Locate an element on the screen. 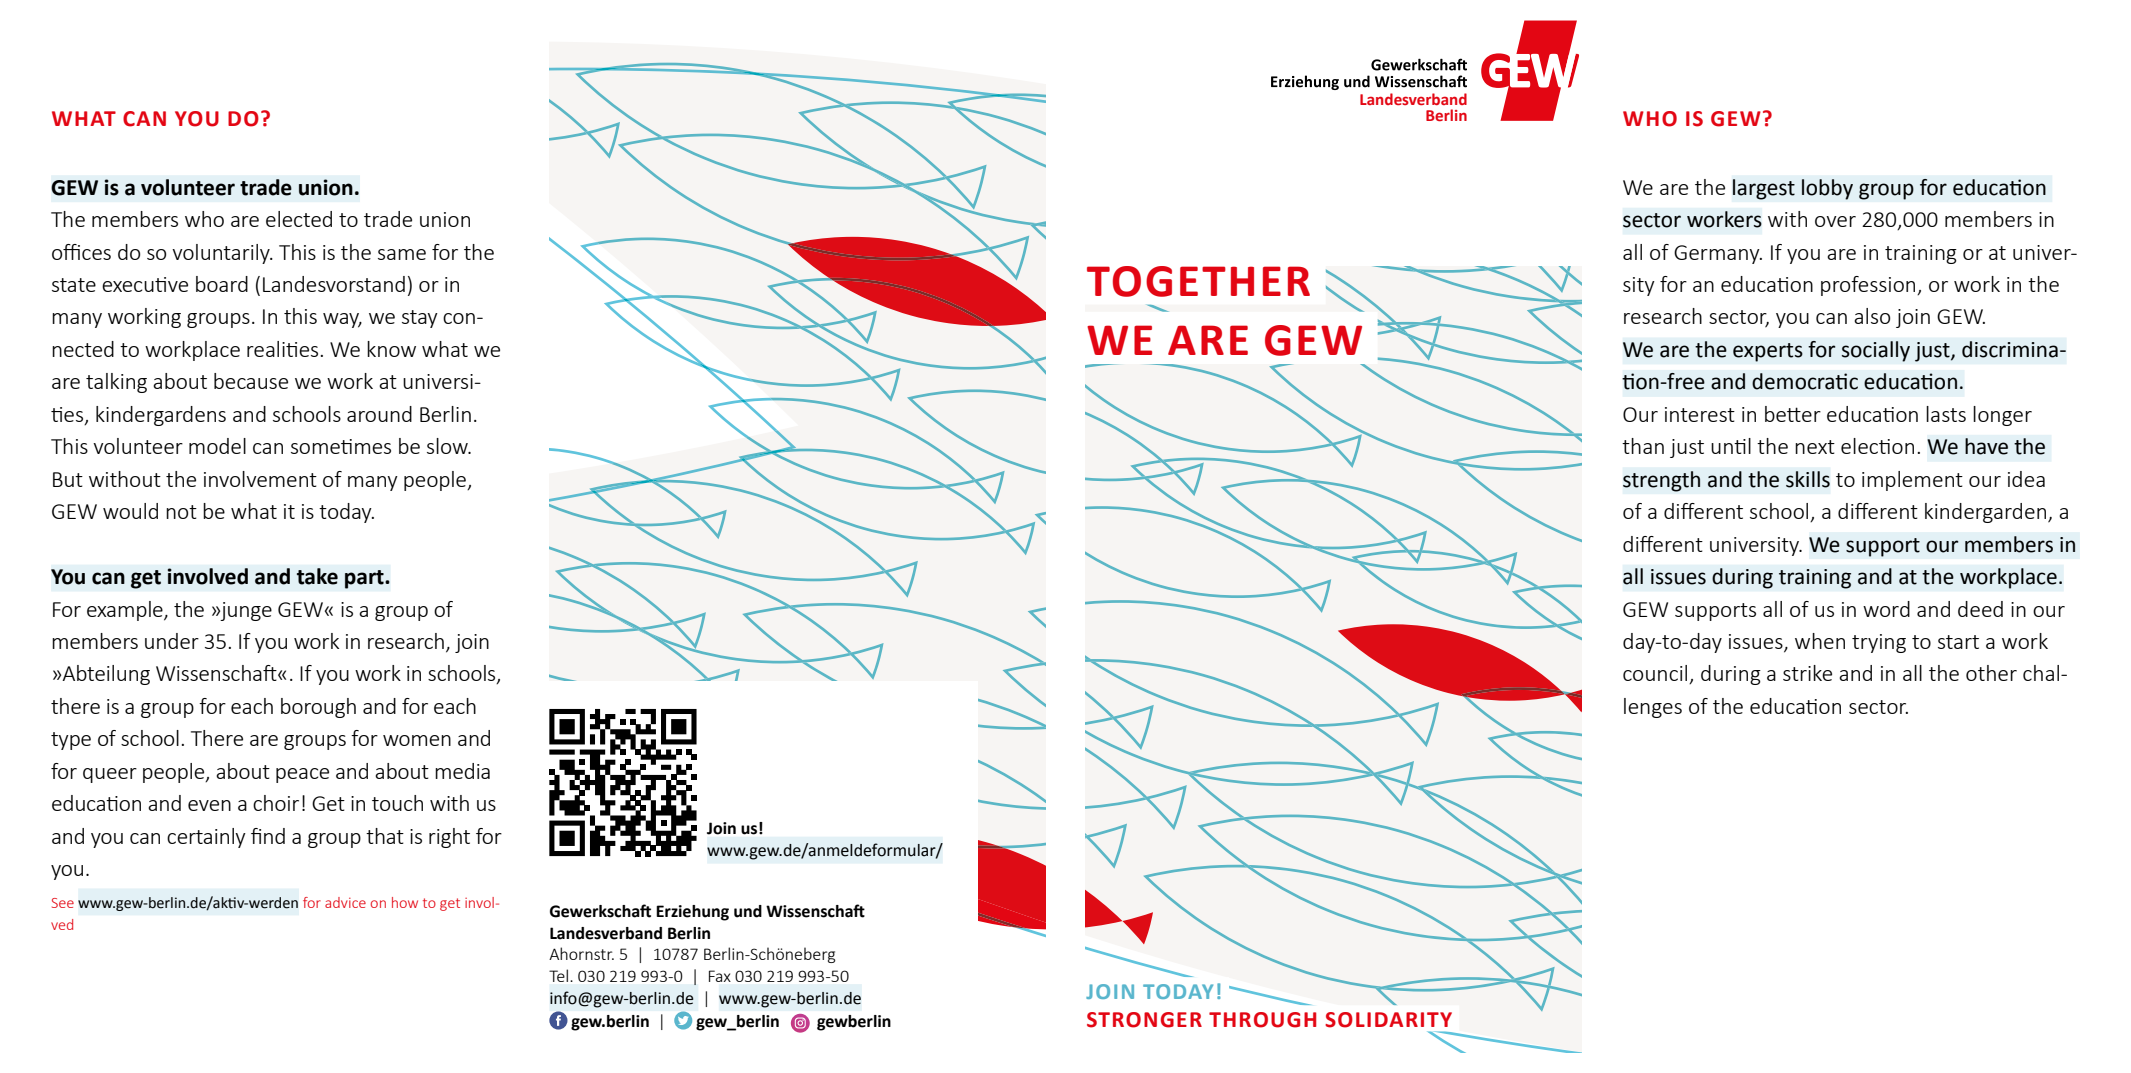 The width and height of the screenshot is (2131, 1073). strike is located at coordinates (1807, 673).
